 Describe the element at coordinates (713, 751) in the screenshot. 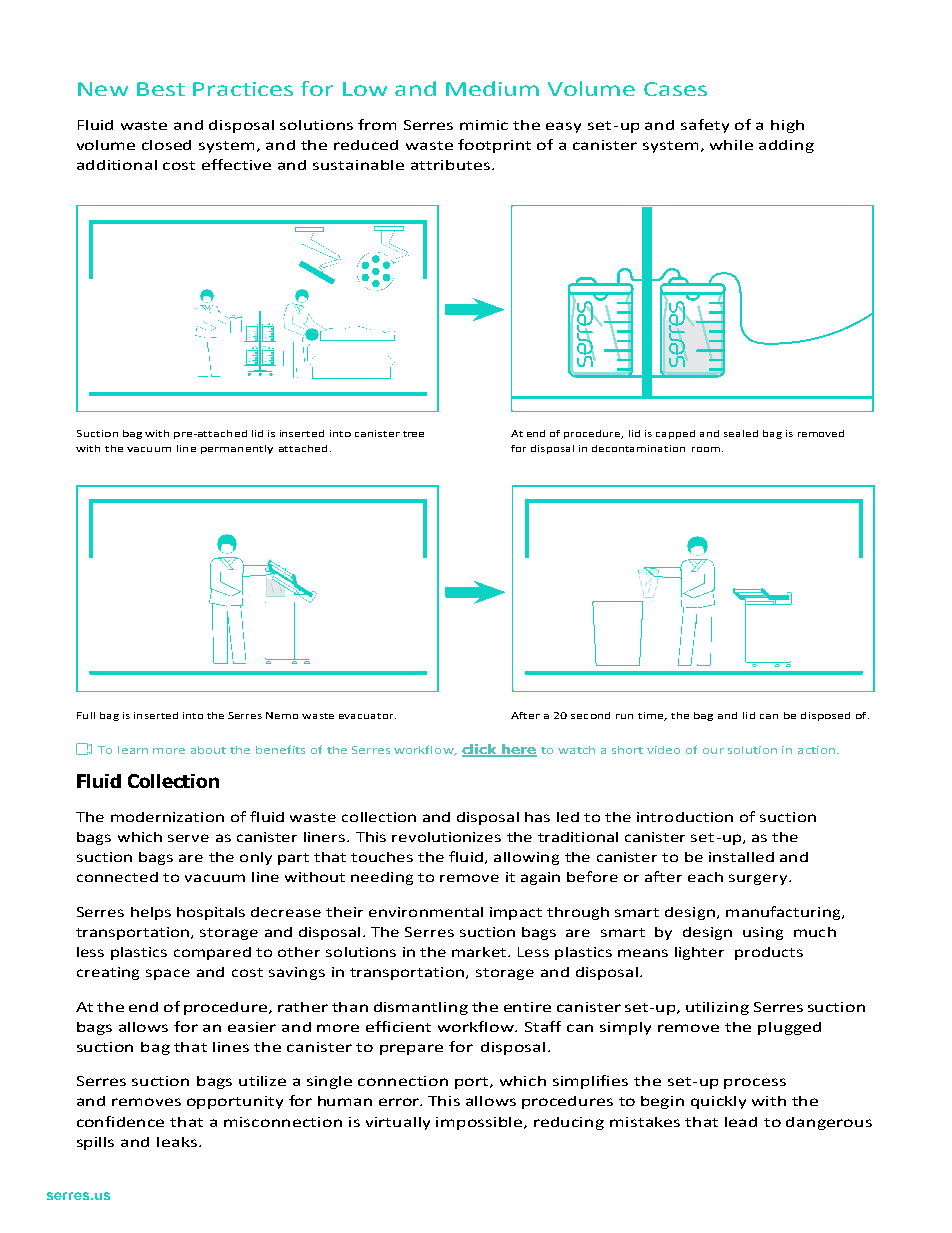

I see `our` at that location.
